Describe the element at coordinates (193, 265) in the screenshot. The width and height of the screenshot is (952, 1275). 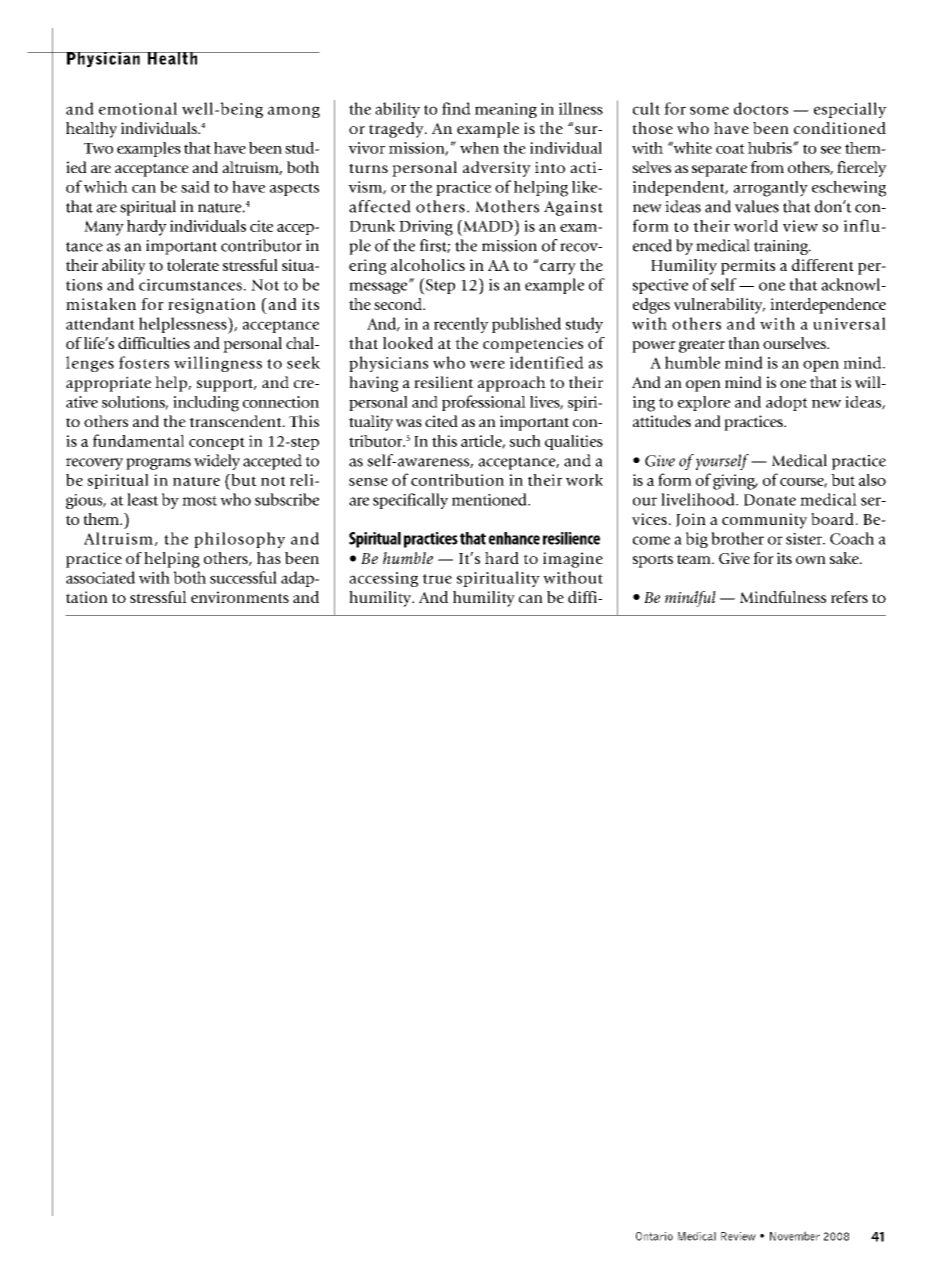
I see `tolerate` at that location.
